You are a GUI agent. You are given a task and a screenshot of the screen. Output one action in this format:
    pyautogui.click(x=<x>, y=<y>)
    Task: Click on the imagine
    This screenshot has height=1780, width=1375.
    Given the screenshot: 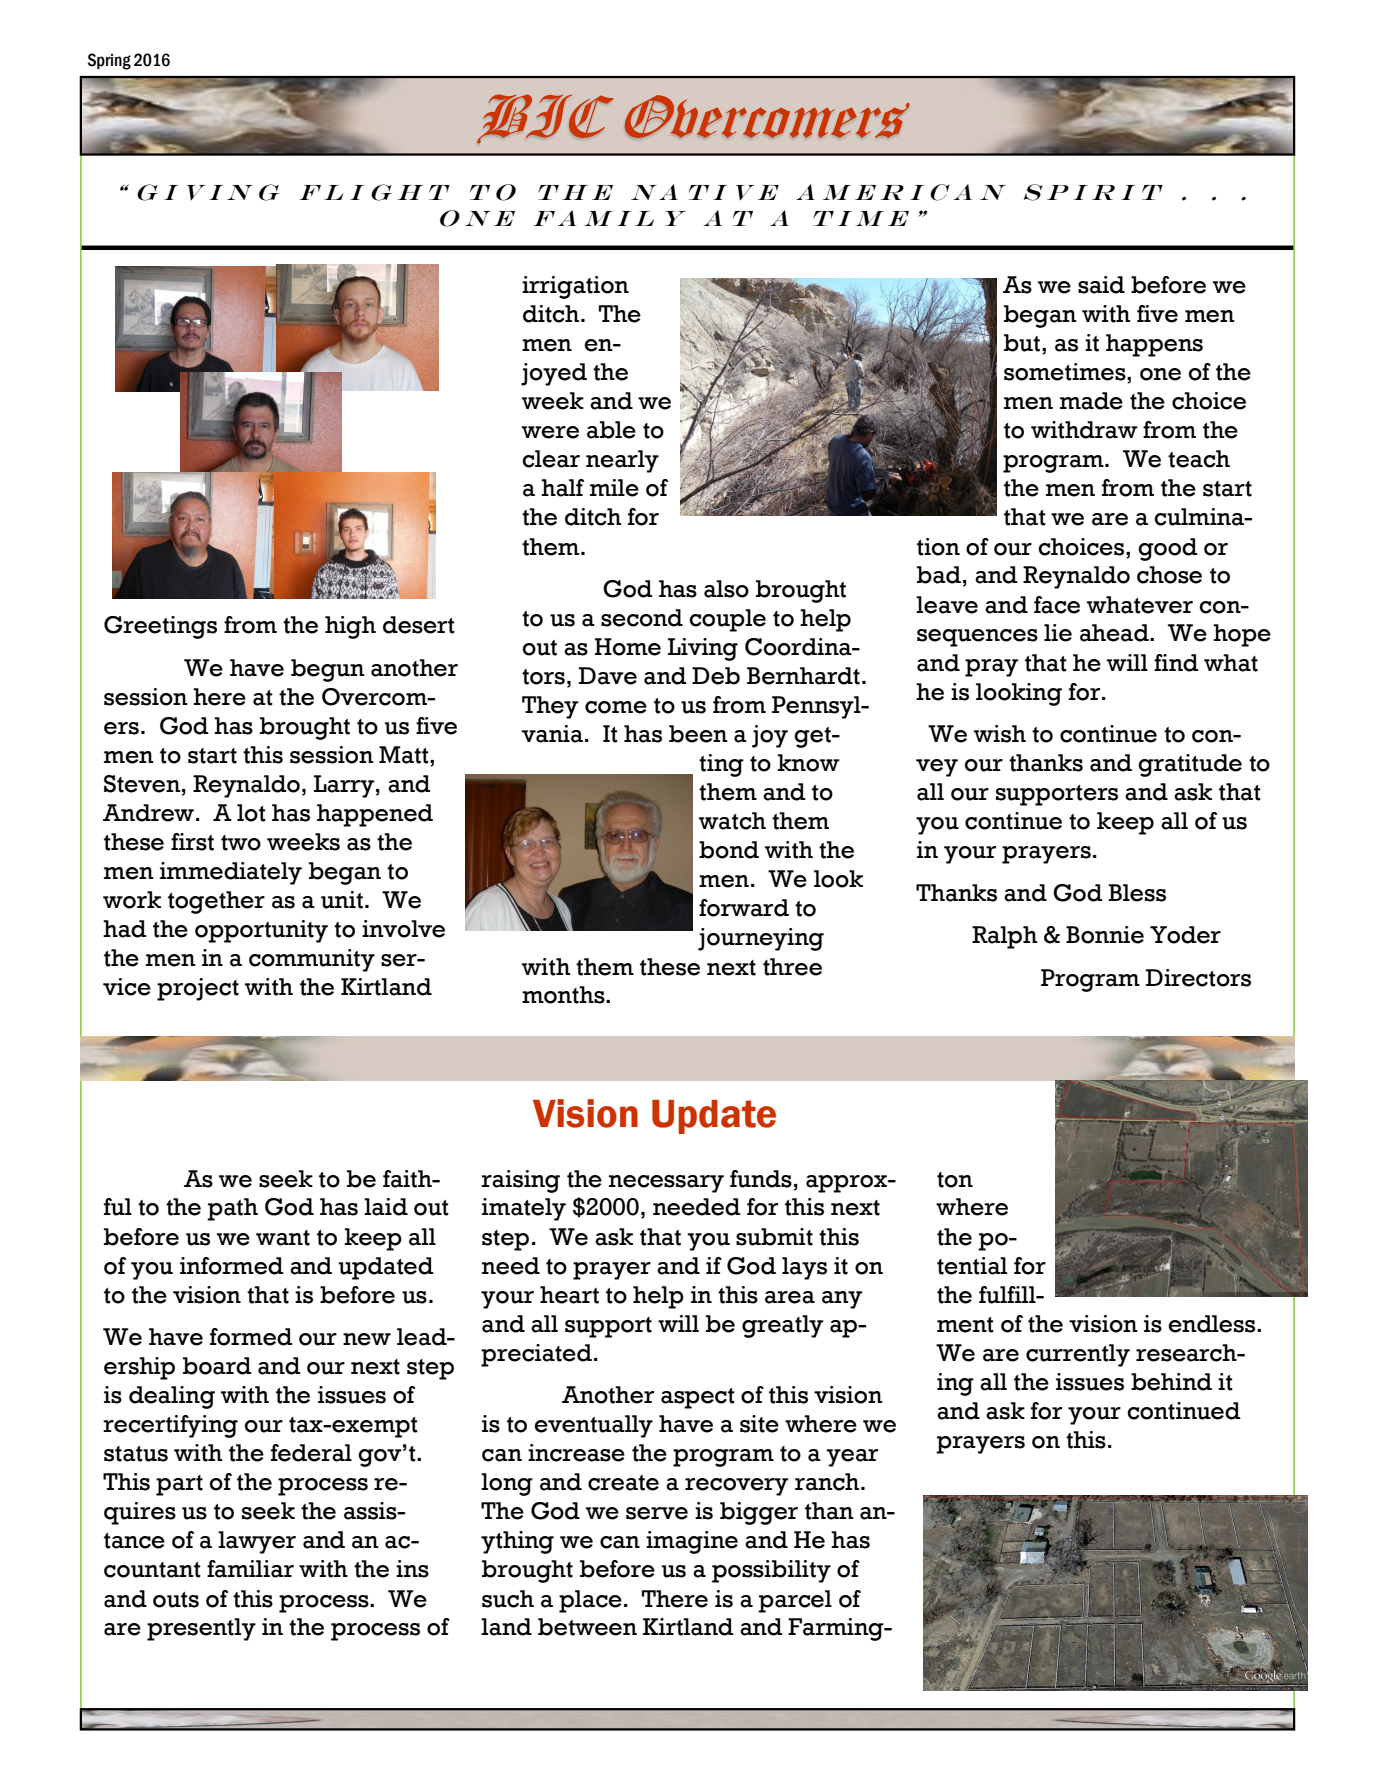 What is the action you would take?
    pyautogui.click(x=692, y=1542)
